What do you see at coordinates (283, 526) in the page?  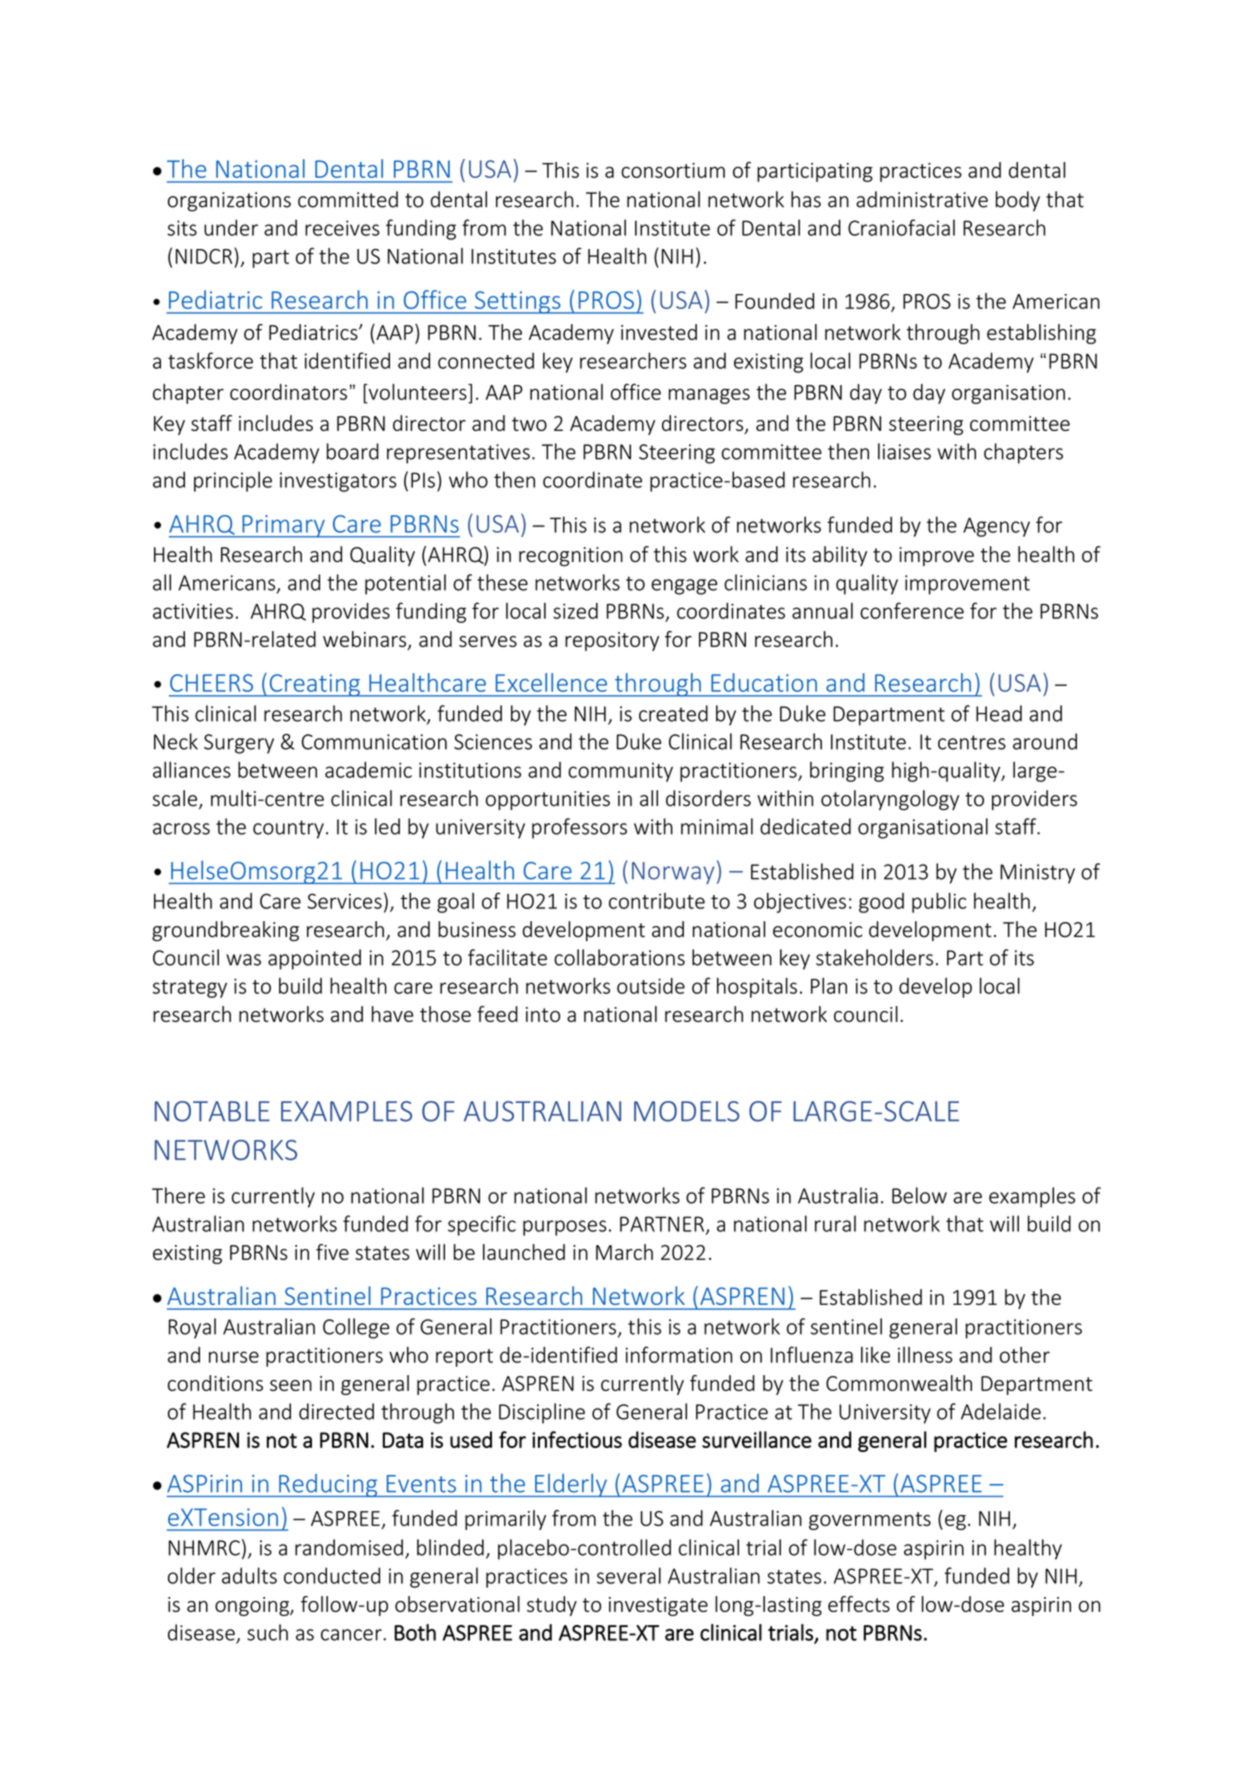 I see `Primary` at bounding box center [283, 526].
